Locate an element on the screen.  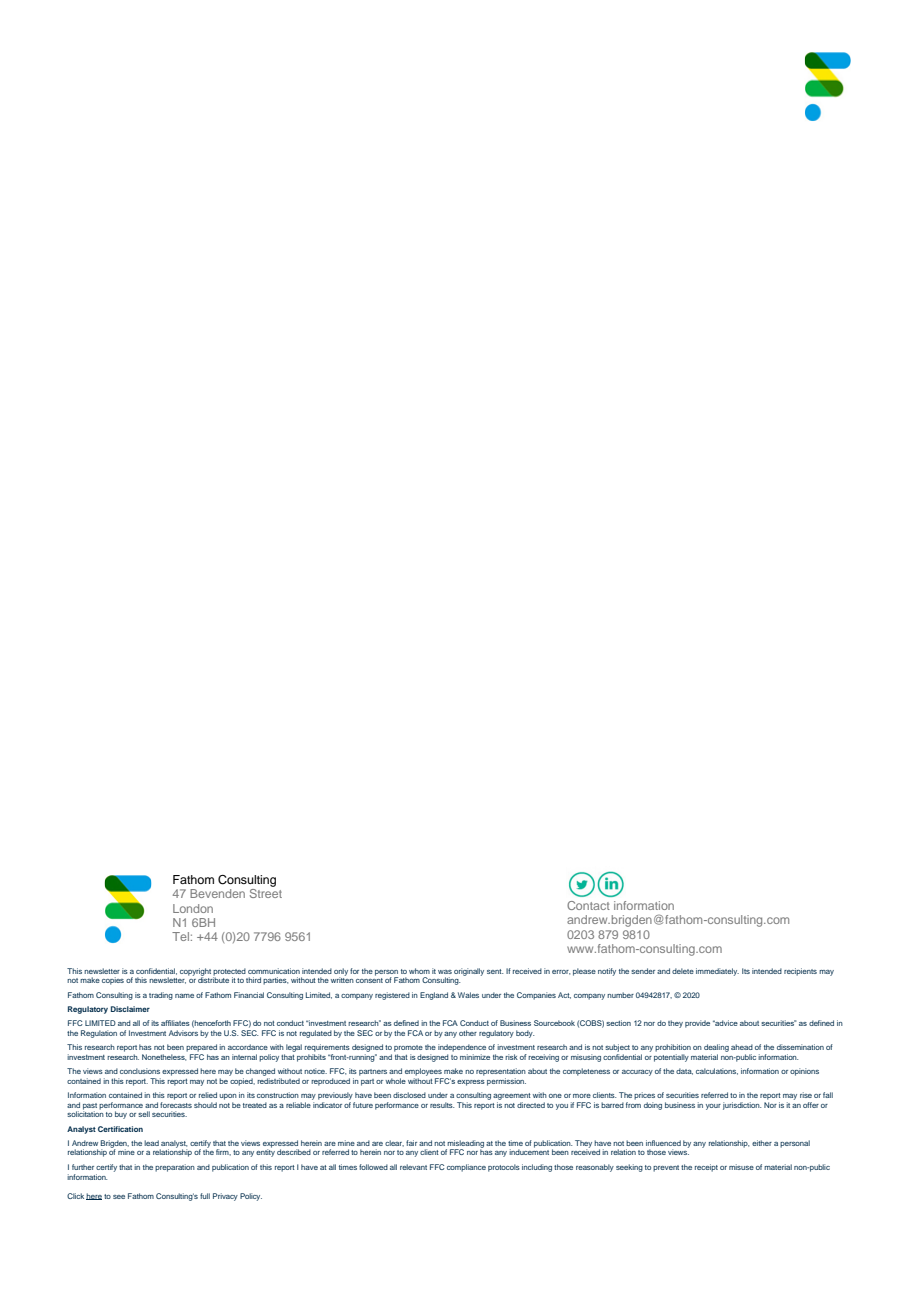
delete is located at coordinates (683, 971).
